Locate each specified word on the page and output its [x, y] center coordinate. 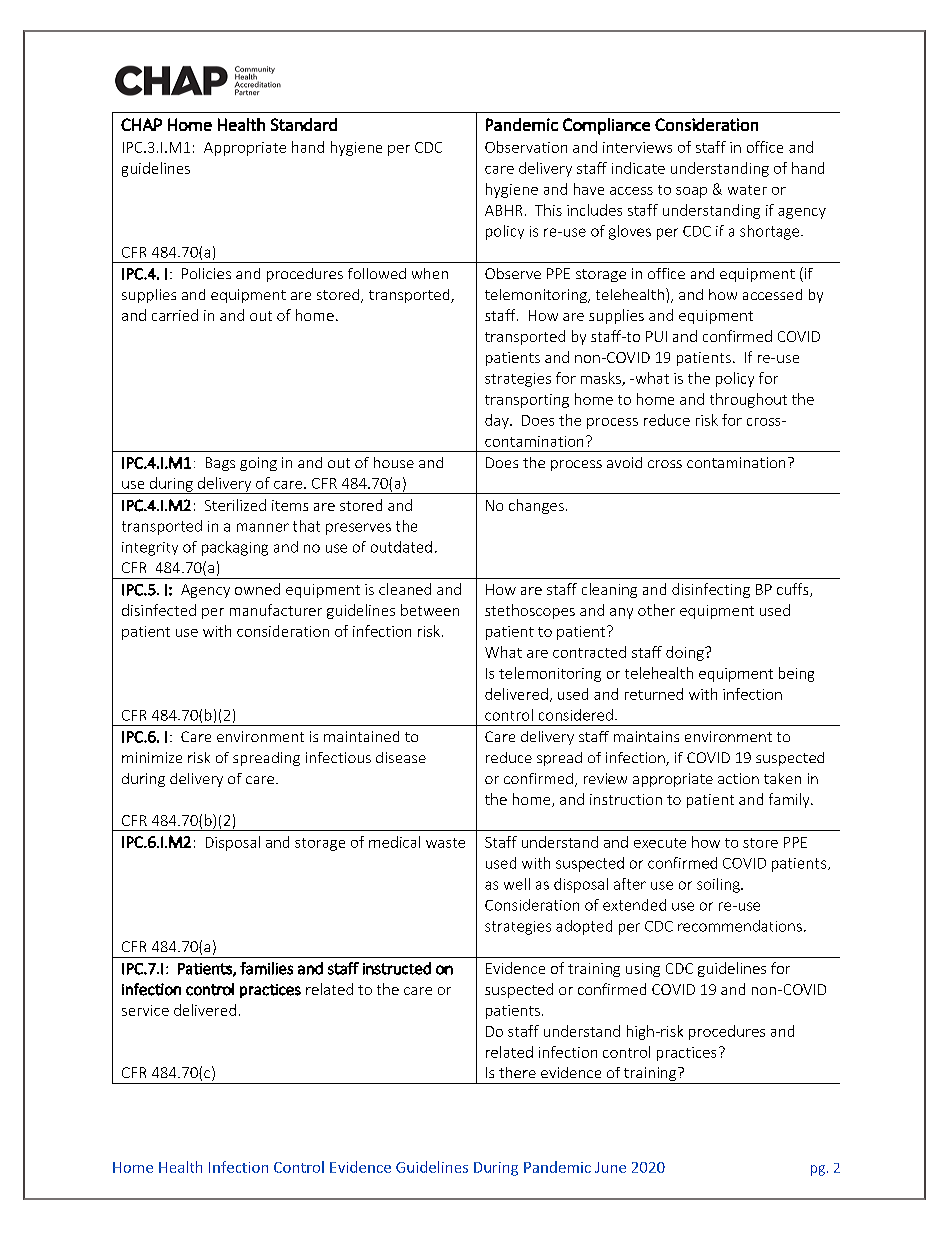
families [266, 968]
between [430, 610]
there [517, 1072]
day [498, 421]
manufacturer [276, 610]
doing [686, 653]
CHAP [141, 124]
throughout [748, 400]
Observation [526, 147]
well [517, 884]
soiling [719, 885]
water [747, 190]
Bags [220, 464]
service [145, 1010]
